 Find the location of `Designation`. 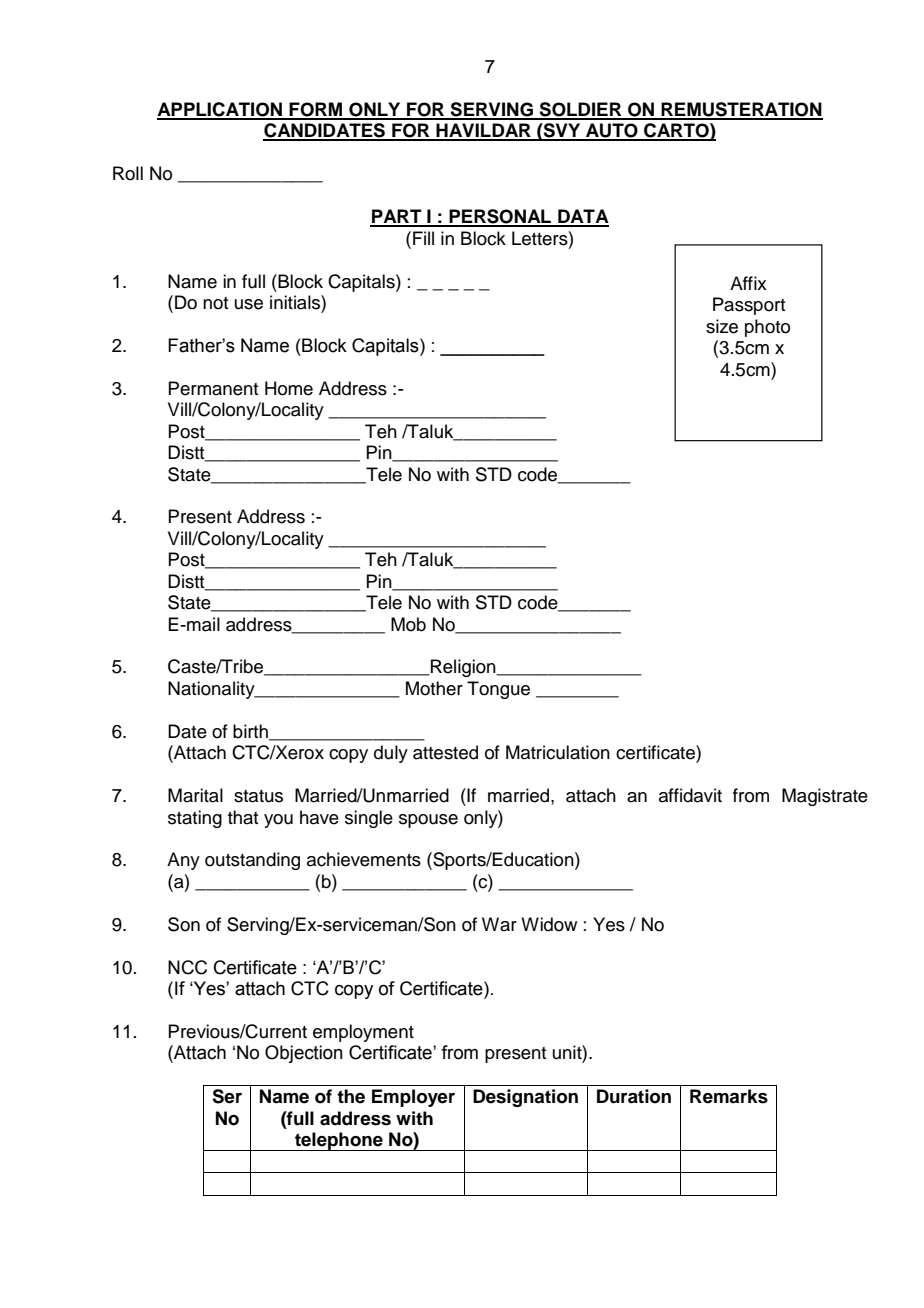

Designation is located at coordinates (525, 1098).
